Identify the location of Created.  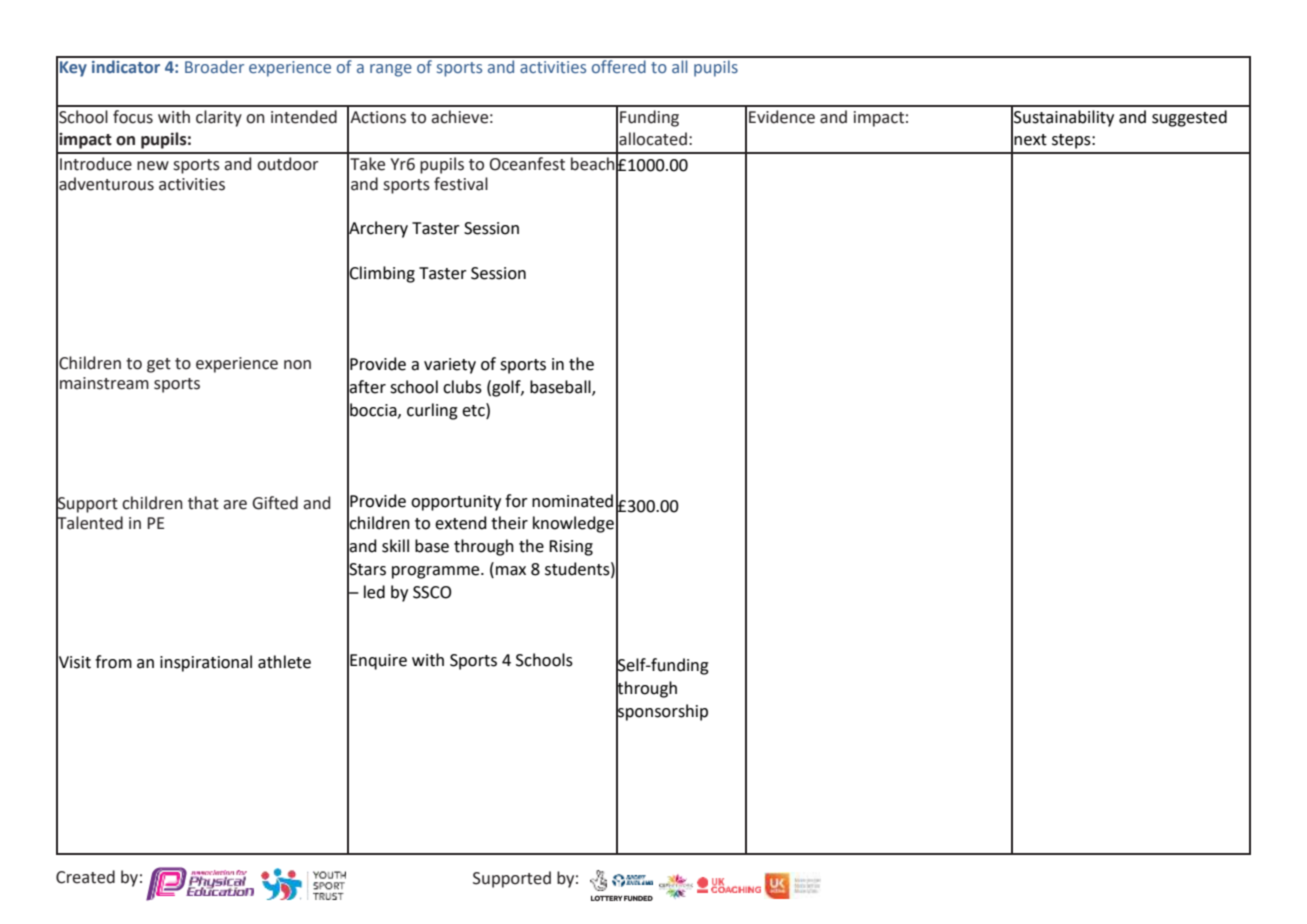
(85, 877).
